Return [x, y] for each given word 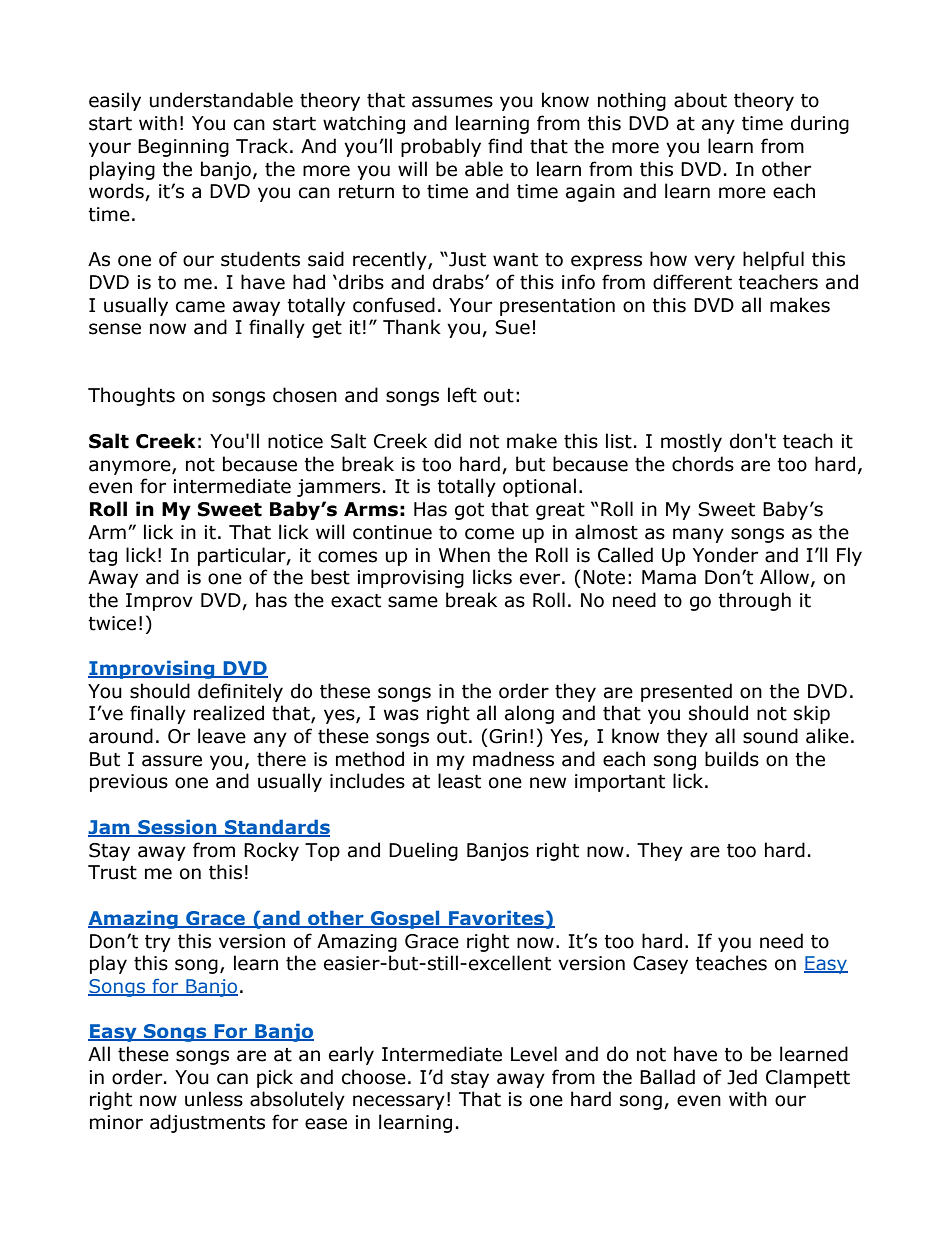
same [413, 602]
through [754, 601]
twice [112, 623]
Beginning [183, 148]
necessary [399, 1102]
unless [214, 1099]
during [820, 124]
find [505, 146]
